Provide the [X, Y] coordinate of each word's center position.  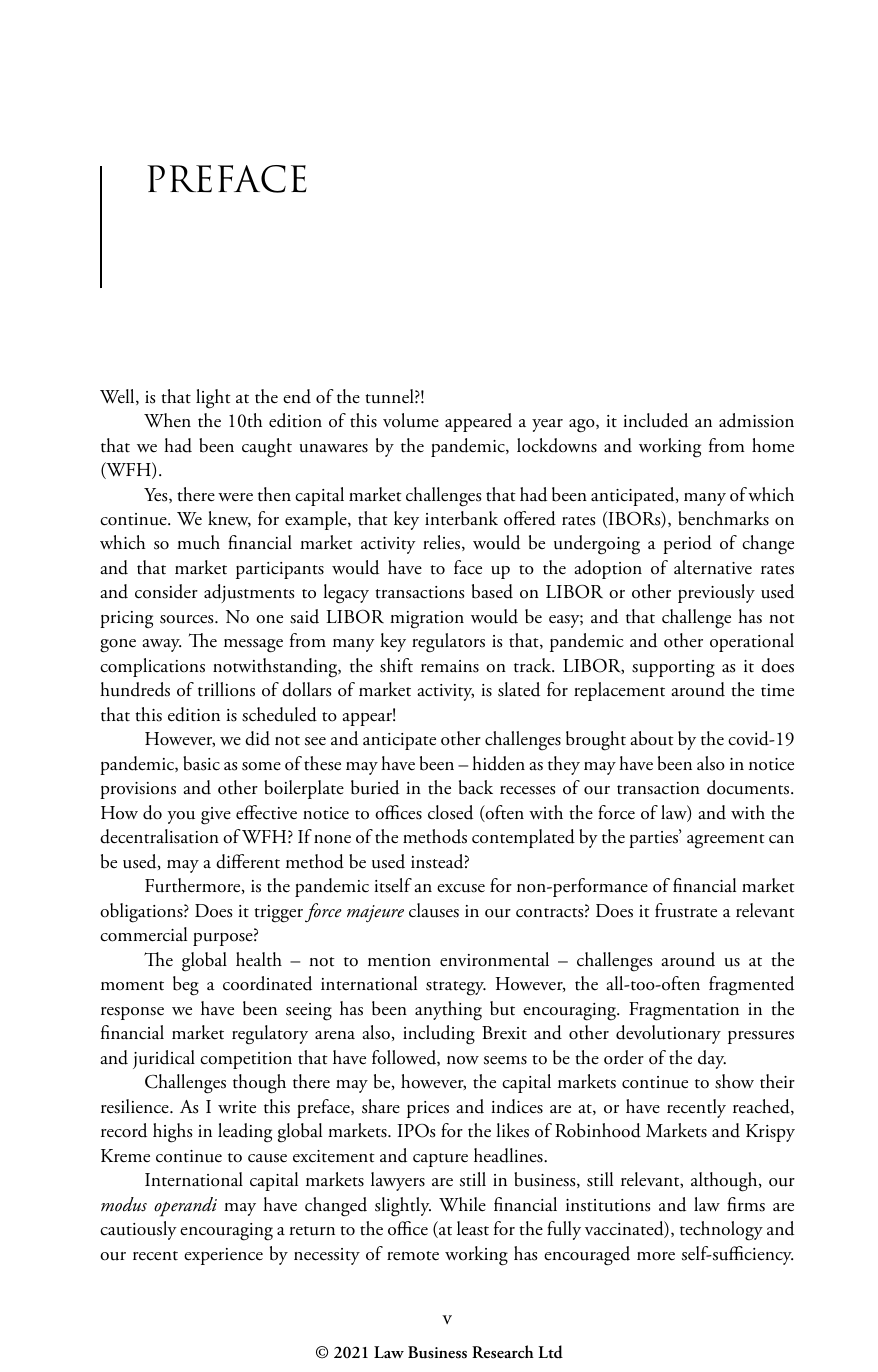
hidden [498, 763]
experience [223, 1256]
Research [503, 1352]
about [652, 738]
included [655, 420]
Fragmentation [684, 1011]
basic [201, 763]
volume [411, 420]
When [167, 420]
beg [186, 986]
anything [448, 1011]
